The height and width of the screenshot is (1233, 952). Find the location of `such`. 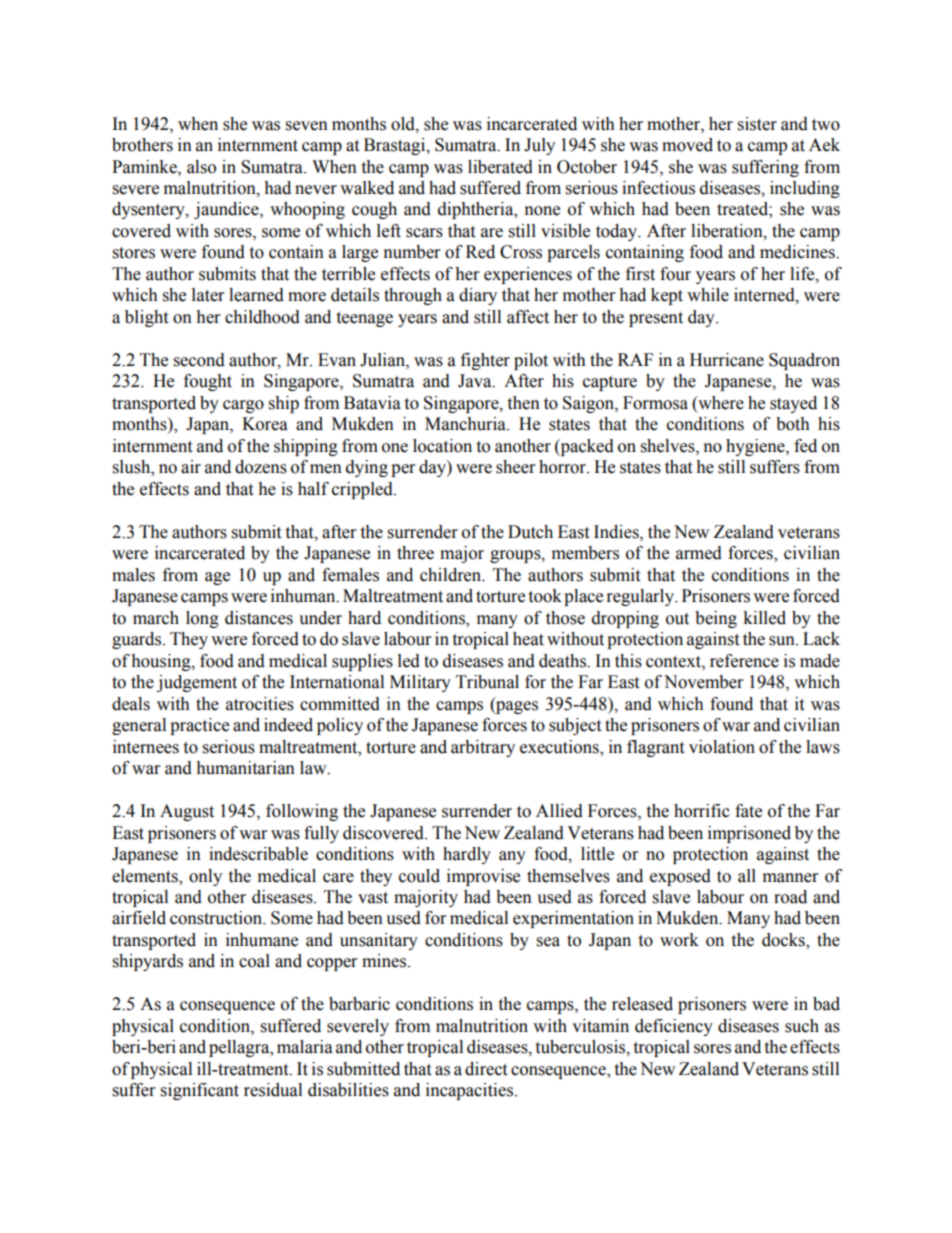

such is located at coordinates (802, 1026).
